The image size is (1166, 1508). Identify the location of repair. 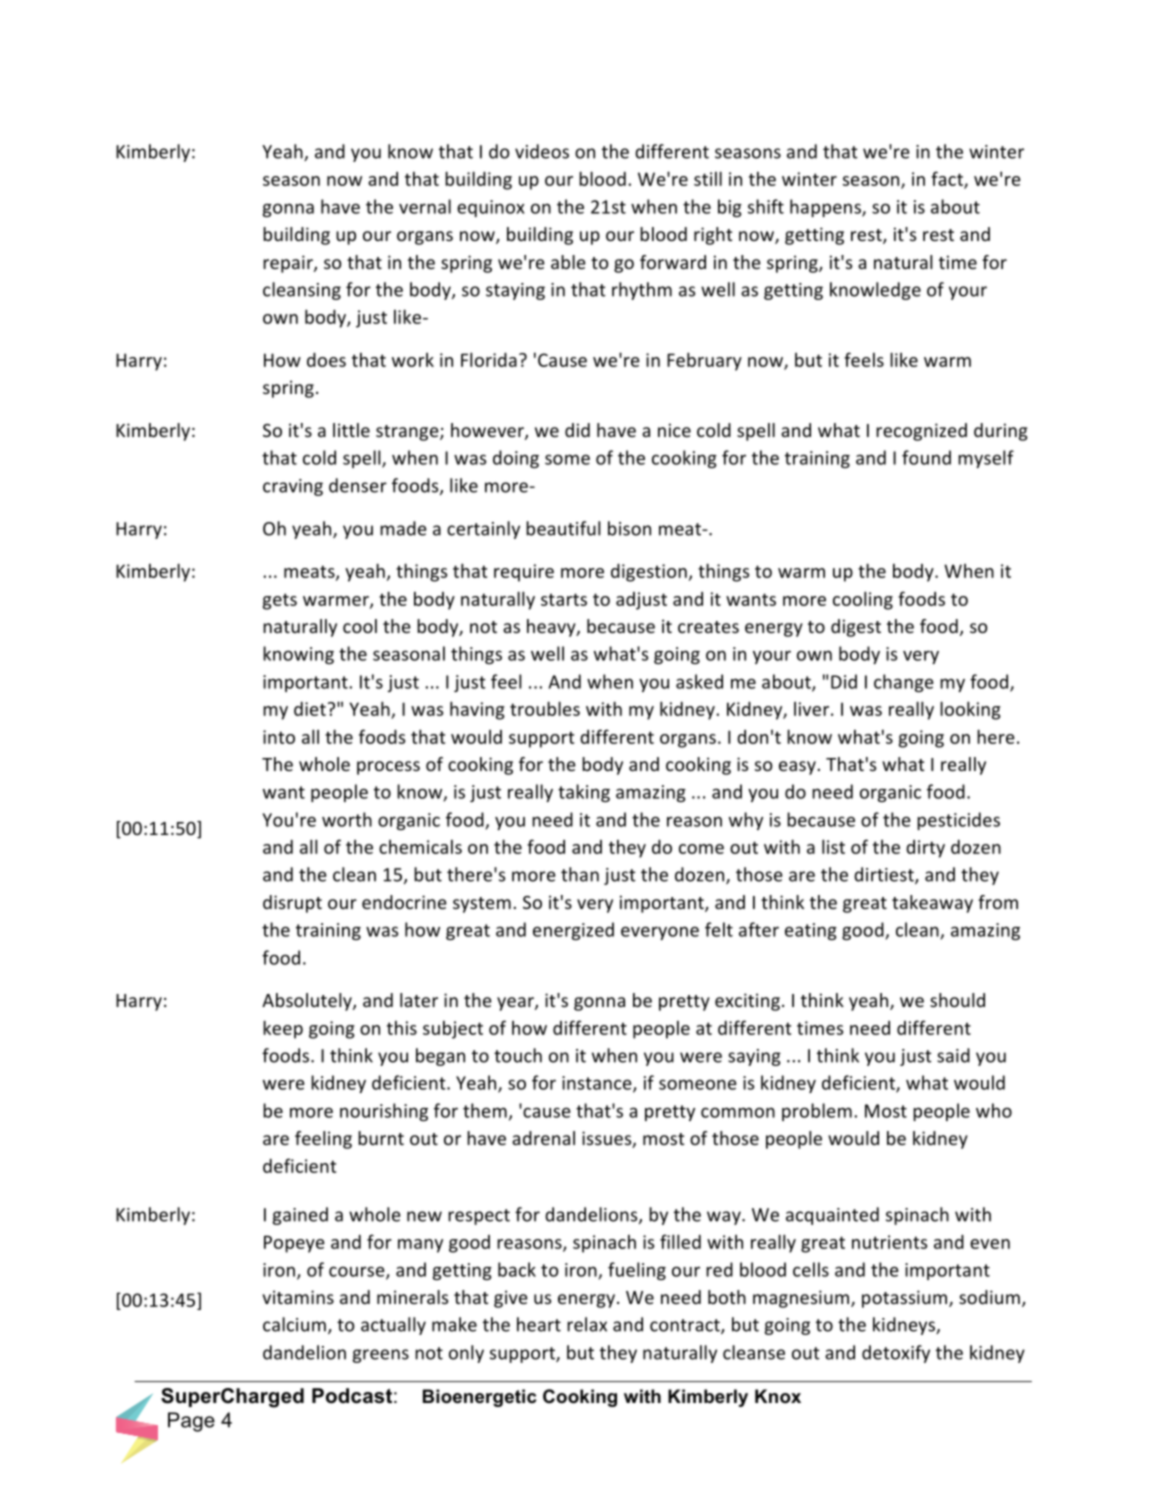
(289, 264).
